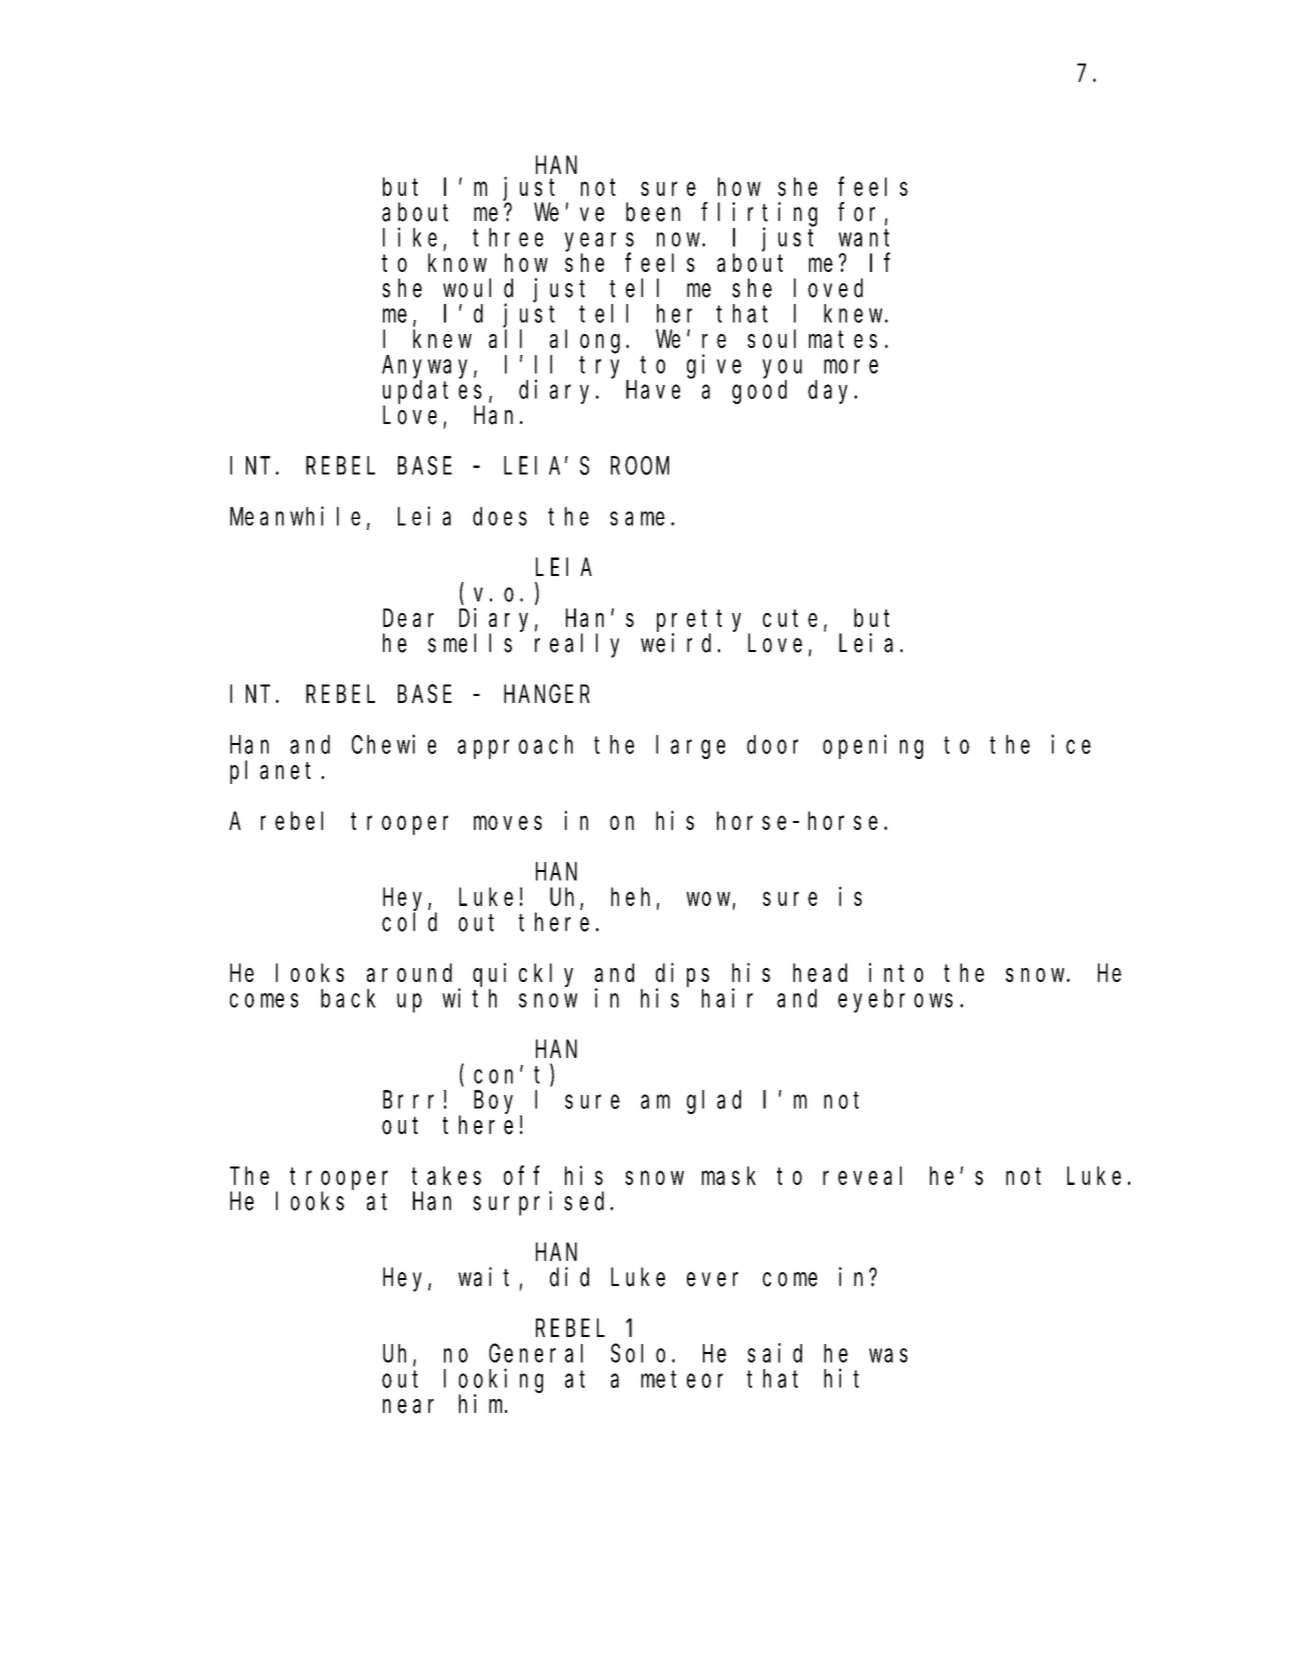  I want to click on Meanwhile, so click(295, 516).
